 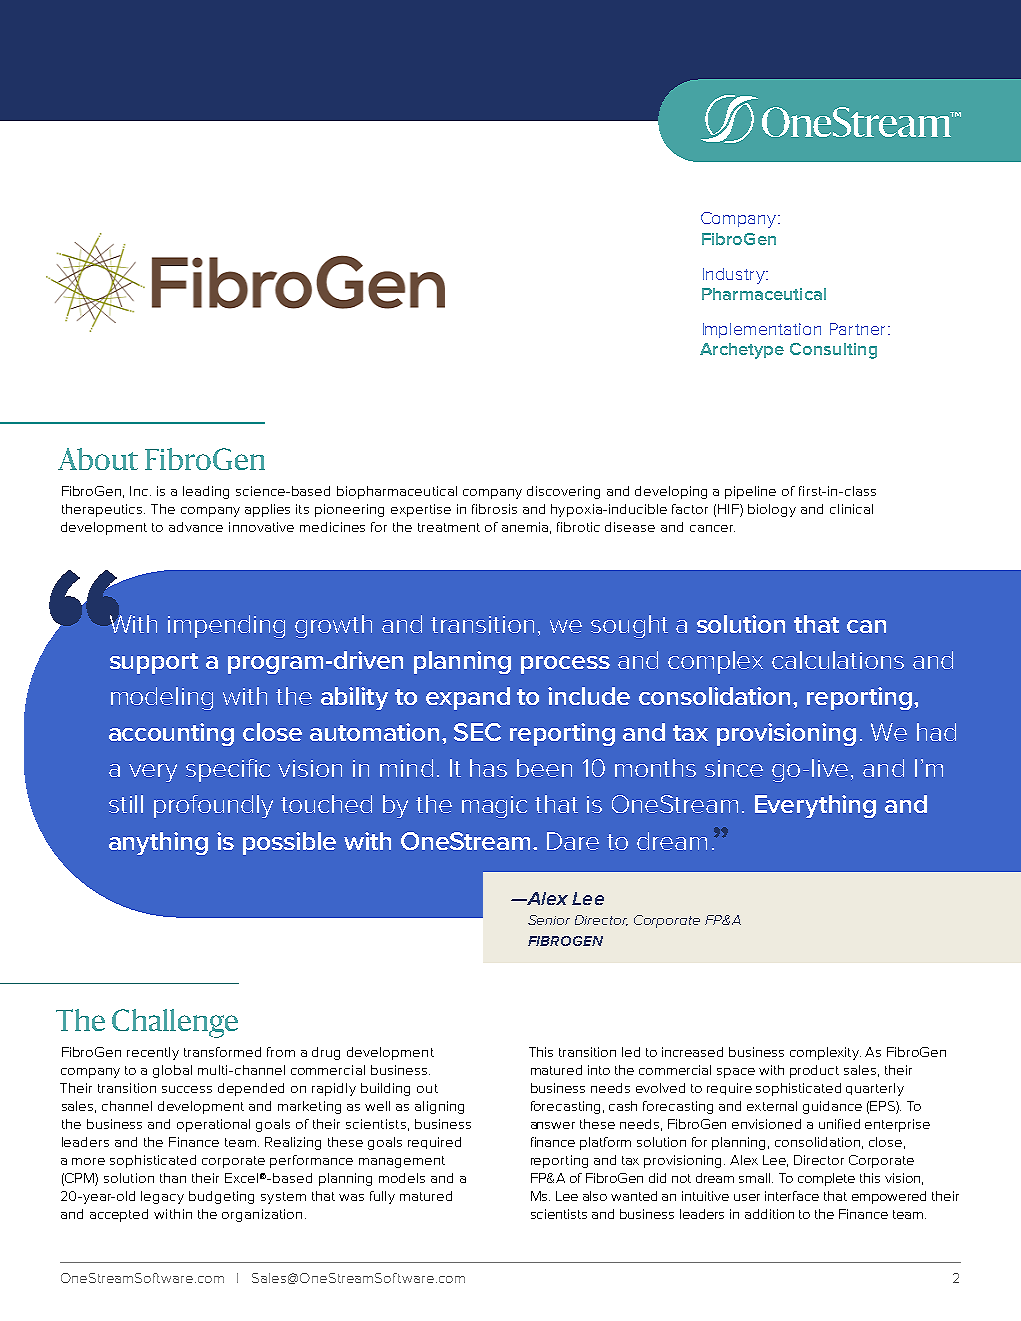 I want to click on accounting, so click(x=171, y=734).
